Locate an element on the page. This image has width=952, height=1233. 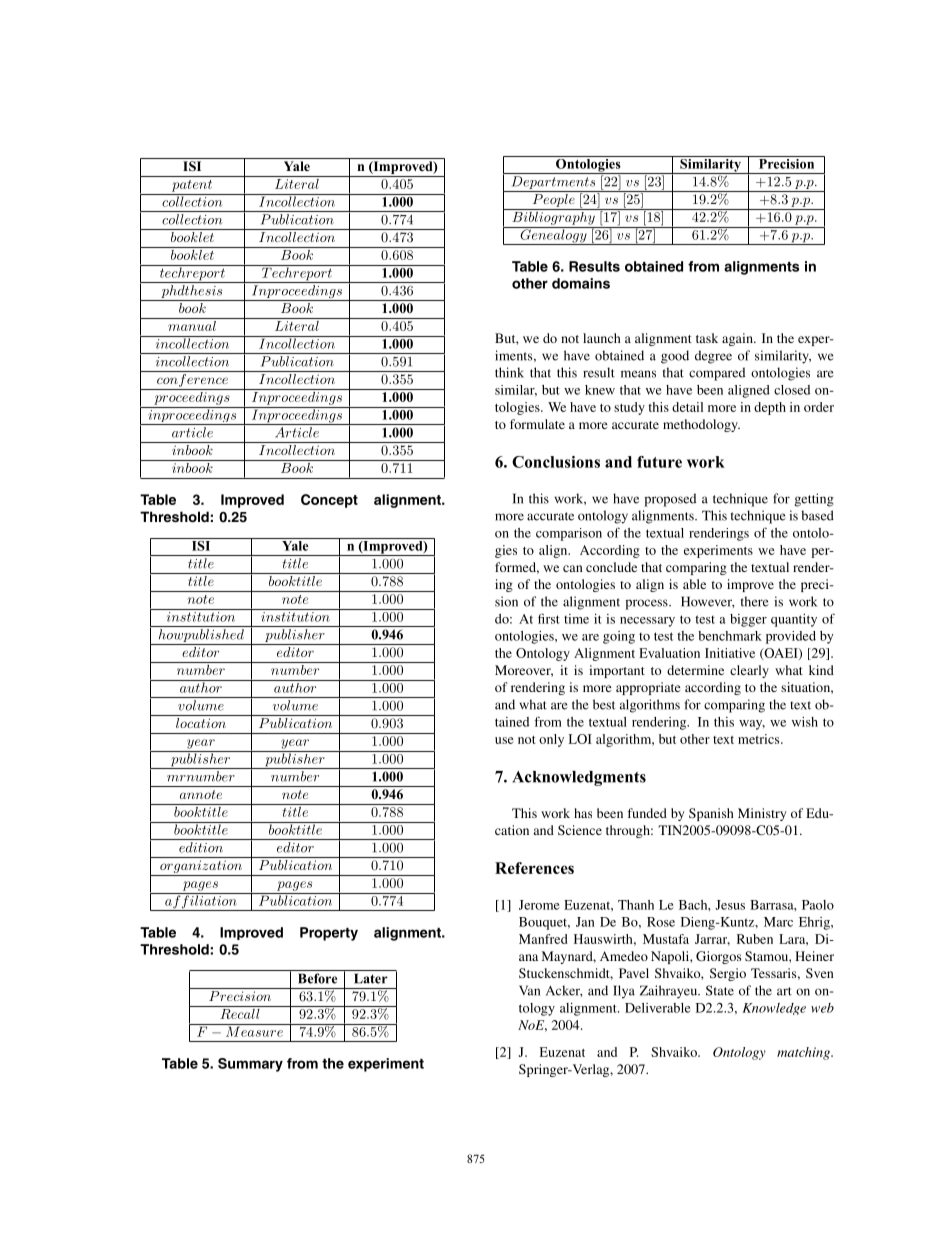
Knowledge is located at coordinates (774, 1009).
